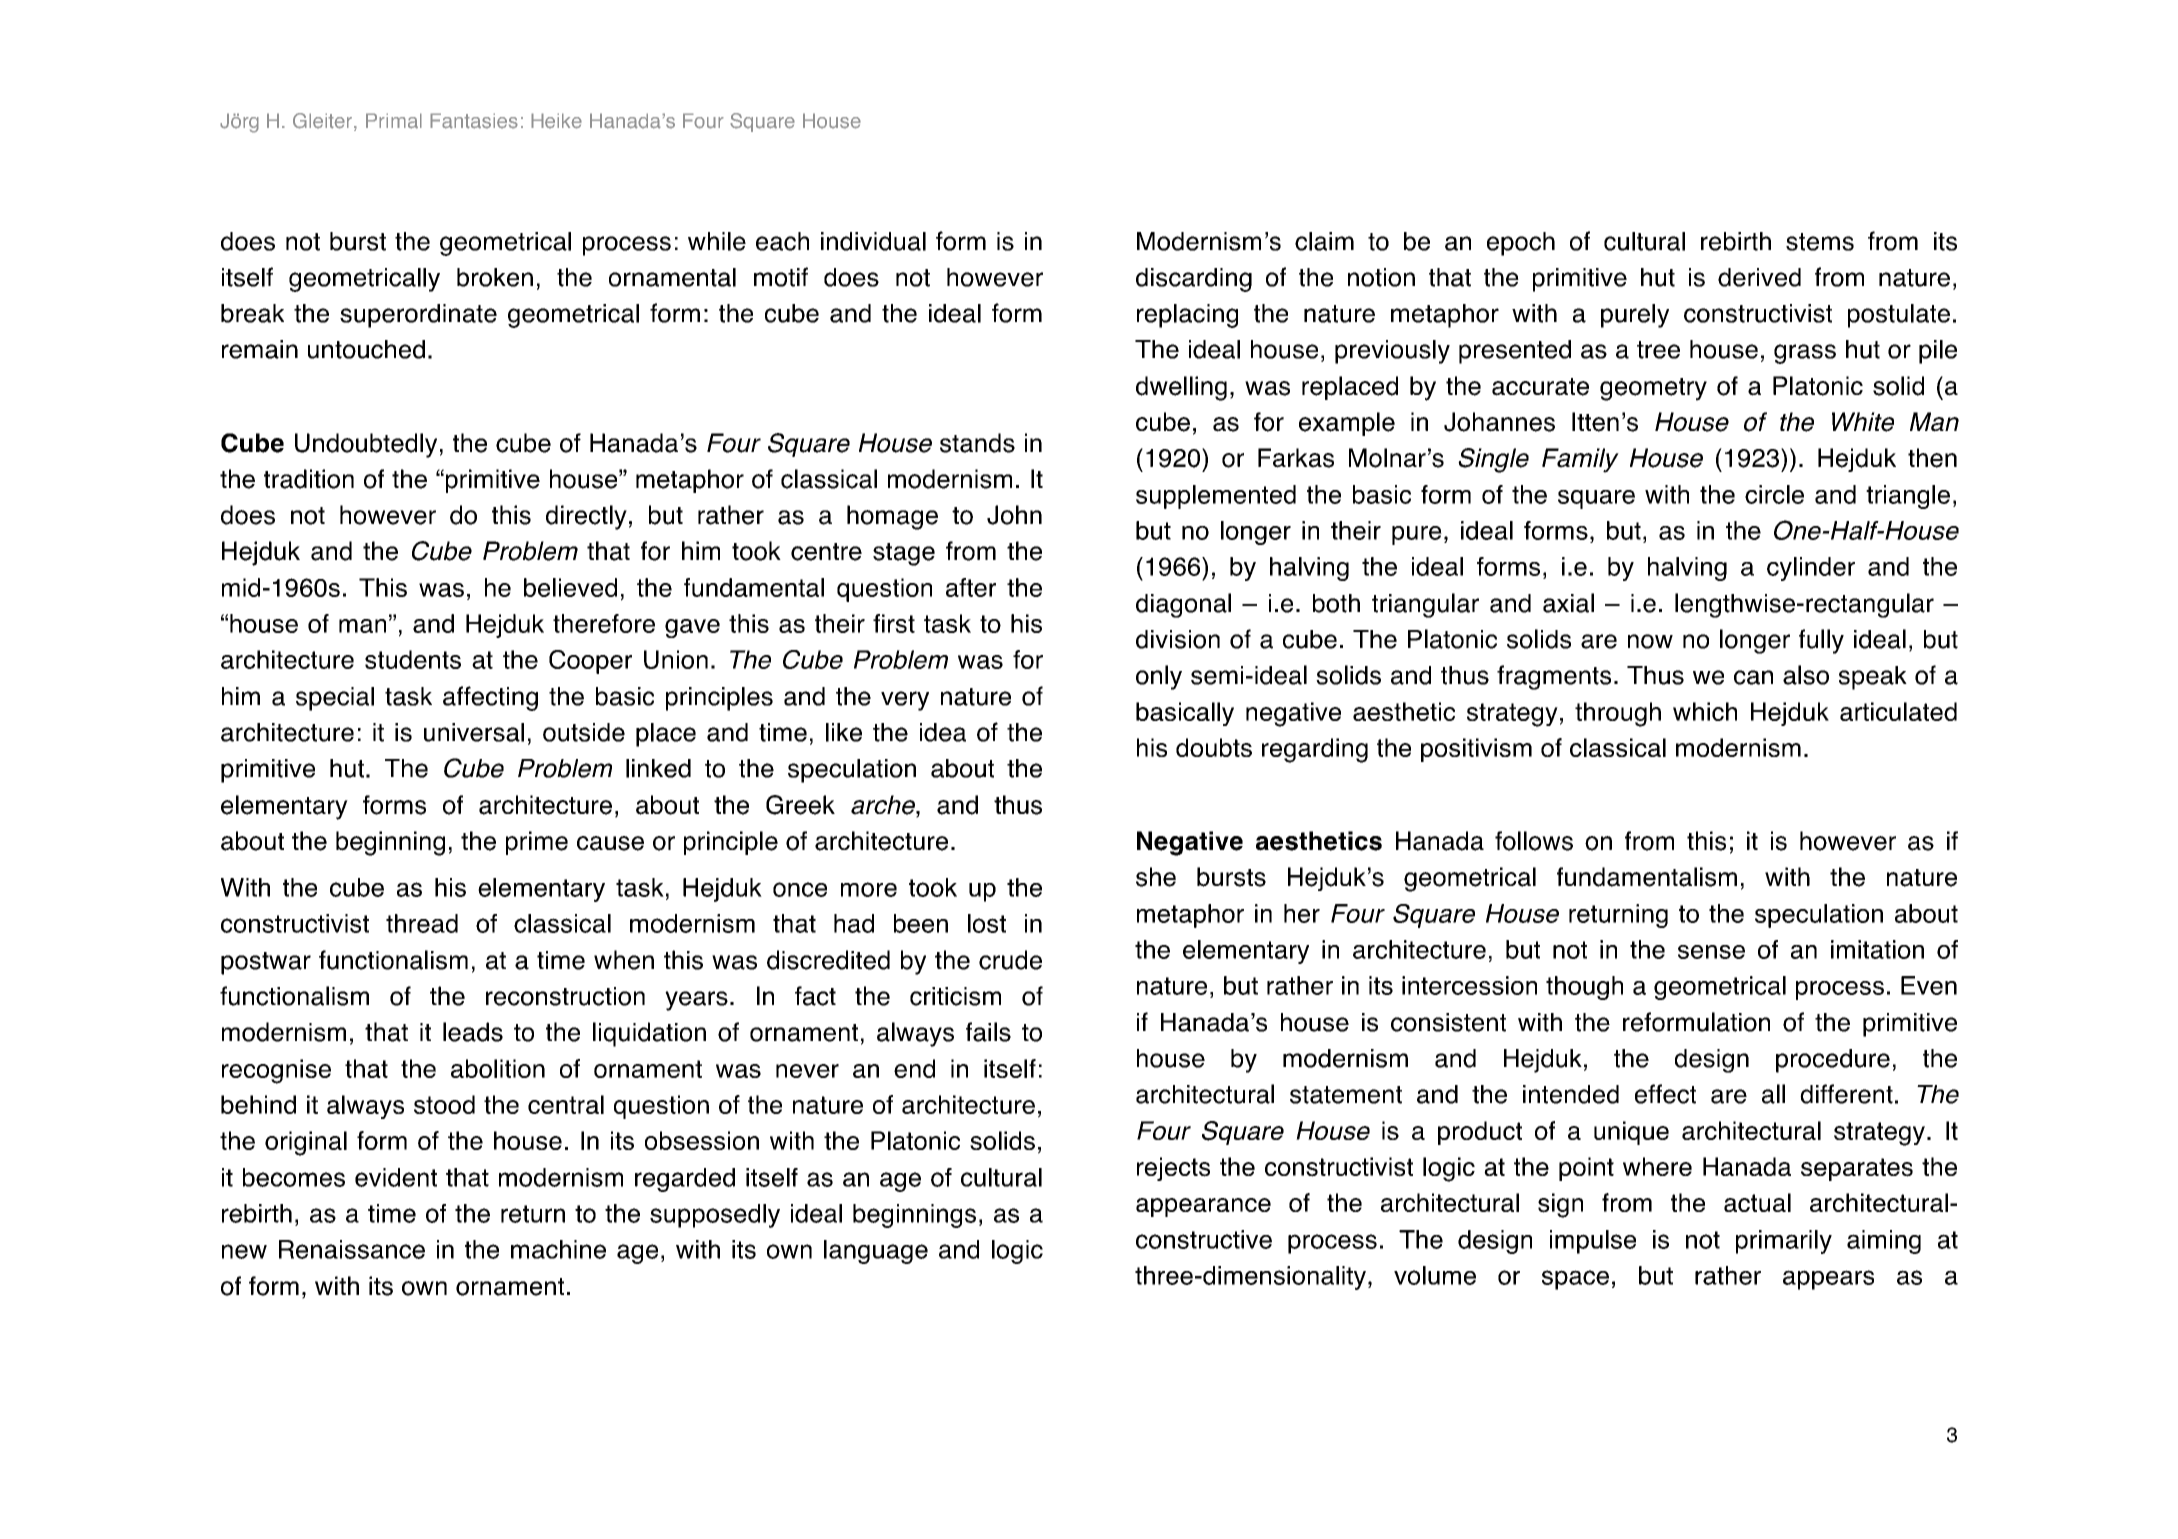 The width and height of the document is (2178, 1539). I want to click on crude, so click(1010, 960).
